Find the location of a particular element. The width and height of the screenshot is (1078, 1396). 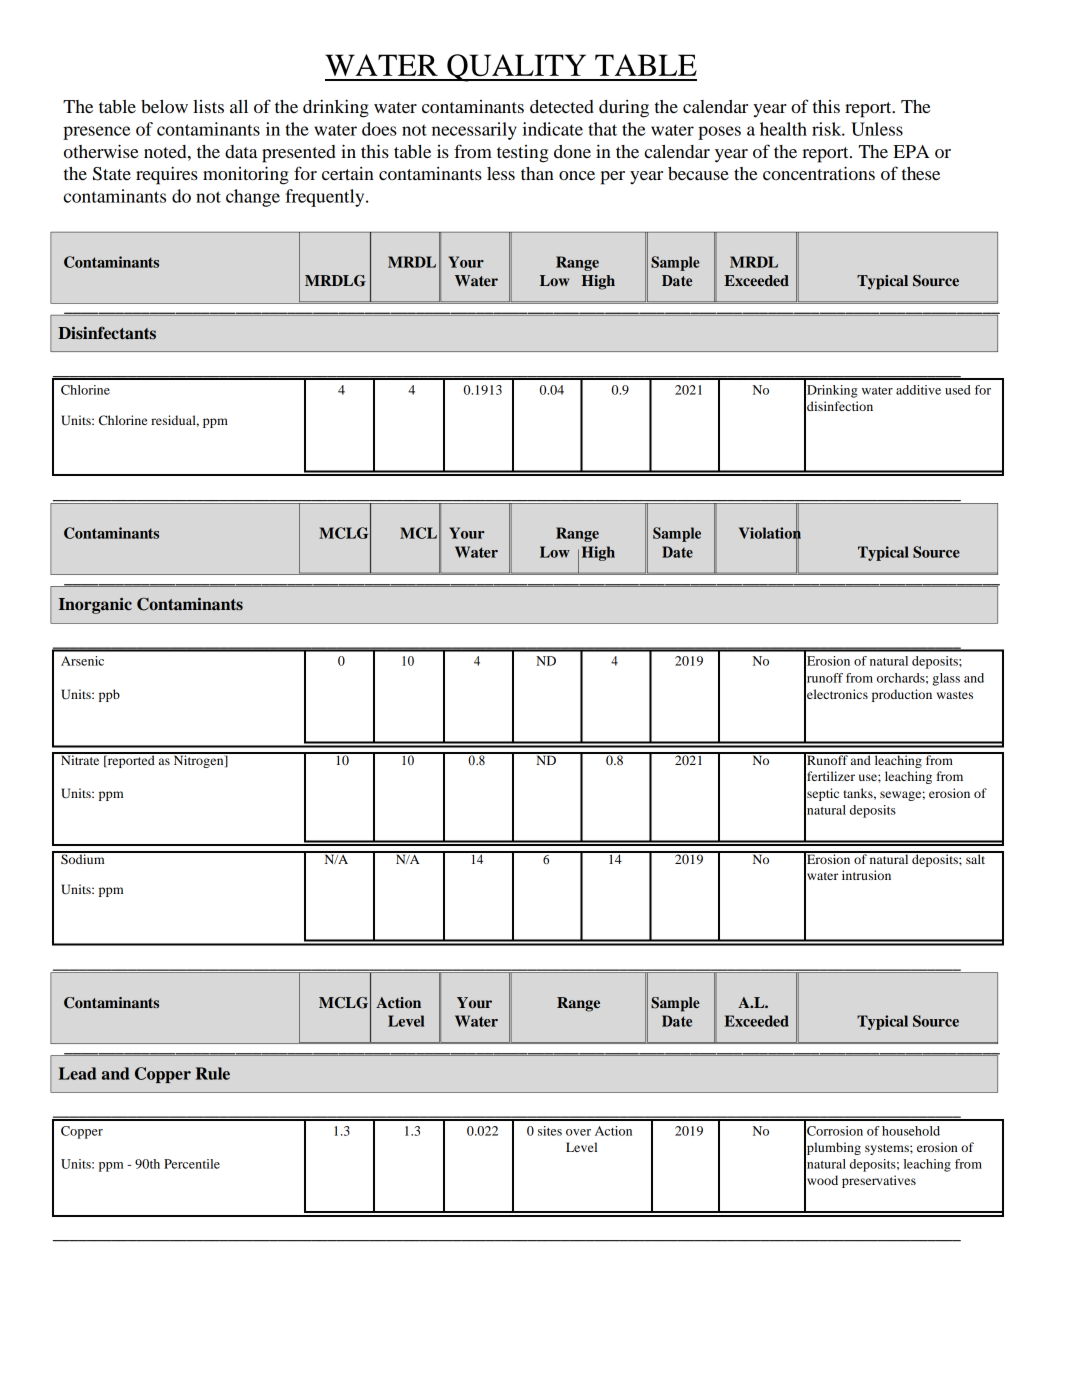

Percentile is located at coordinates (192, 1164).
